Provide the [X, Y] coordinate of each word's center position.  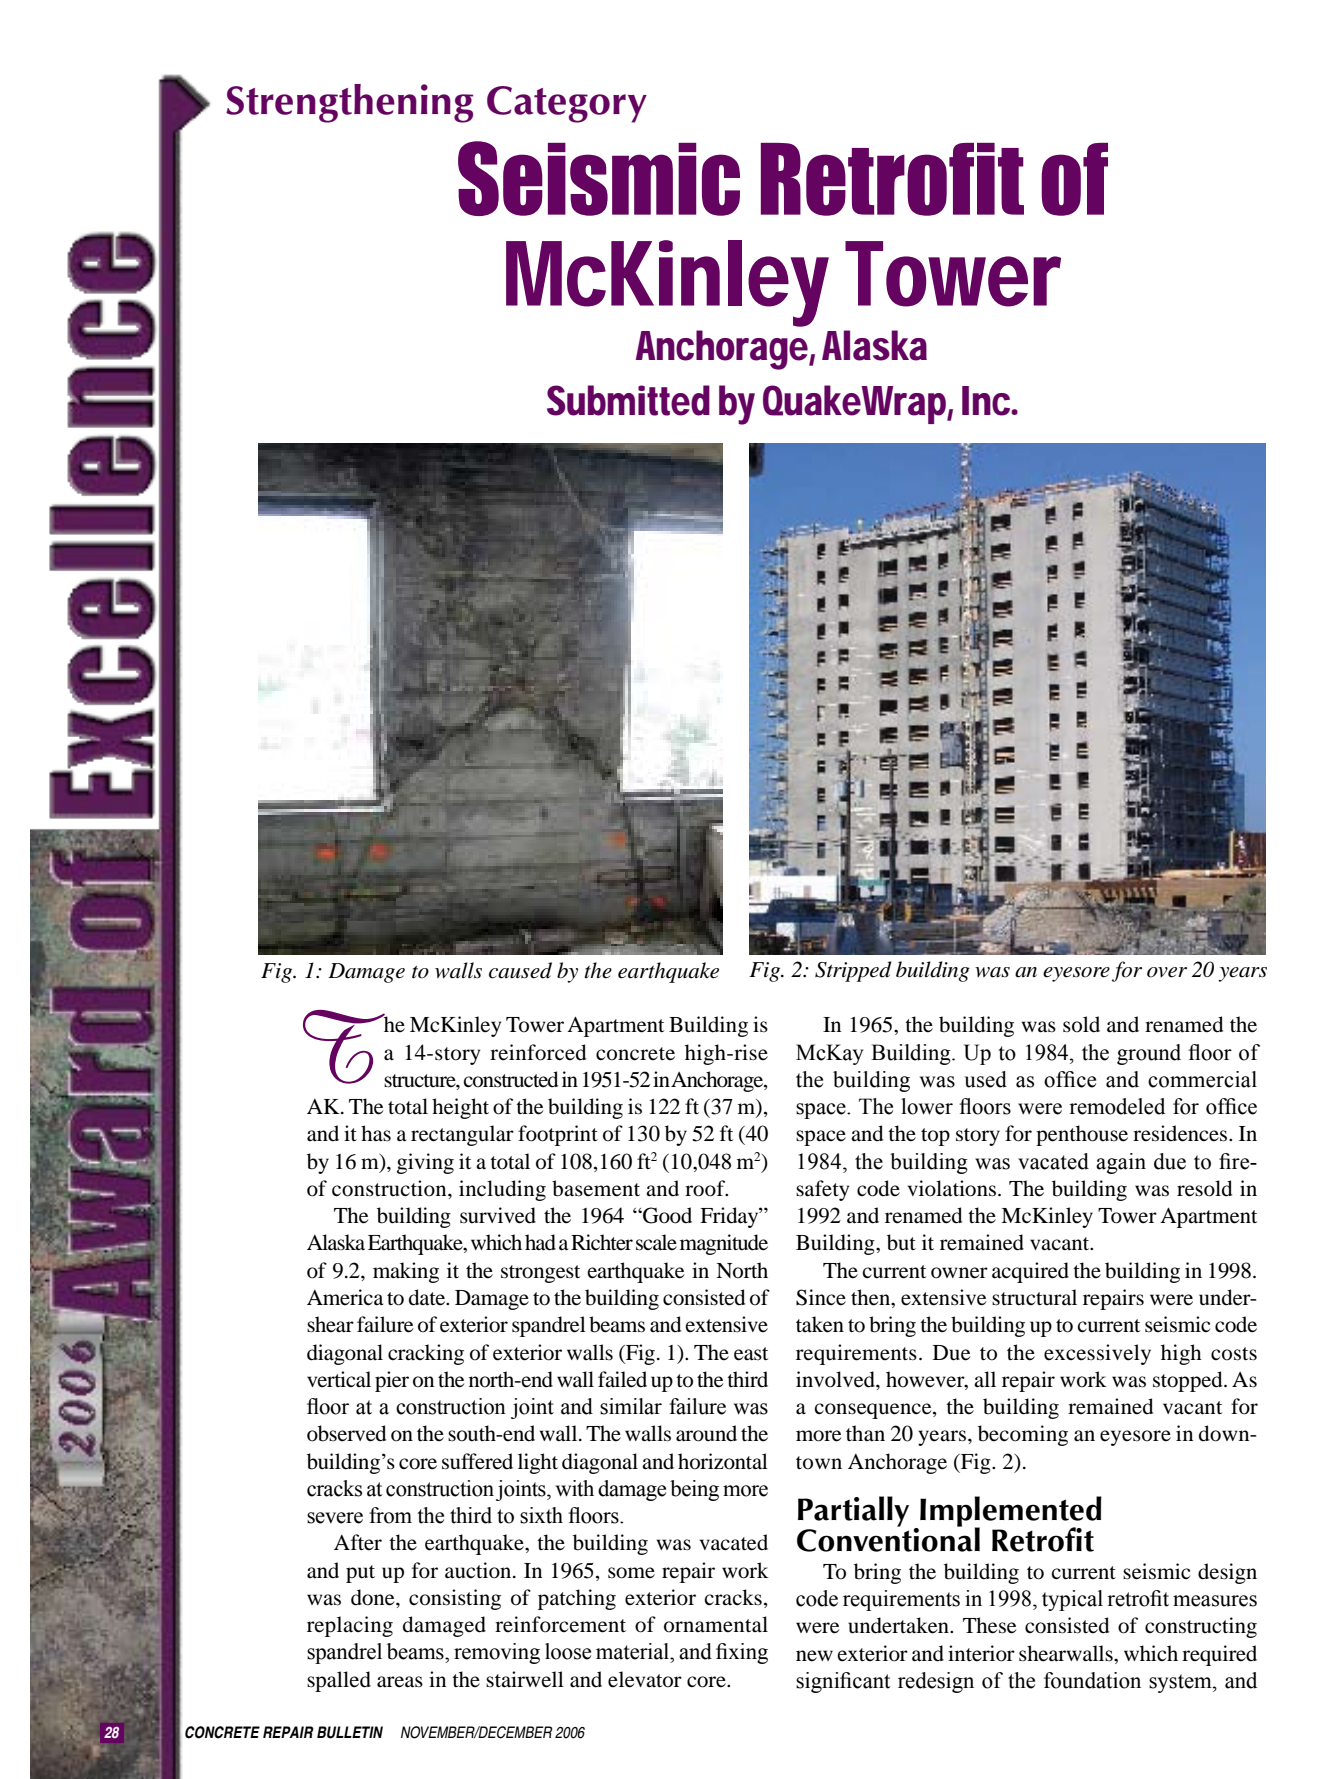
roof [706, 1188]
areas [400, 1682]
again [1121, 1163]
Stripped [853, 971]
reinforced [538, 1052]
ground [1149, 1054]
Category [567, 104]
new [814, 1656]
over [1167, 972]
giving [425, 1163]
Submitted [628, 400]
